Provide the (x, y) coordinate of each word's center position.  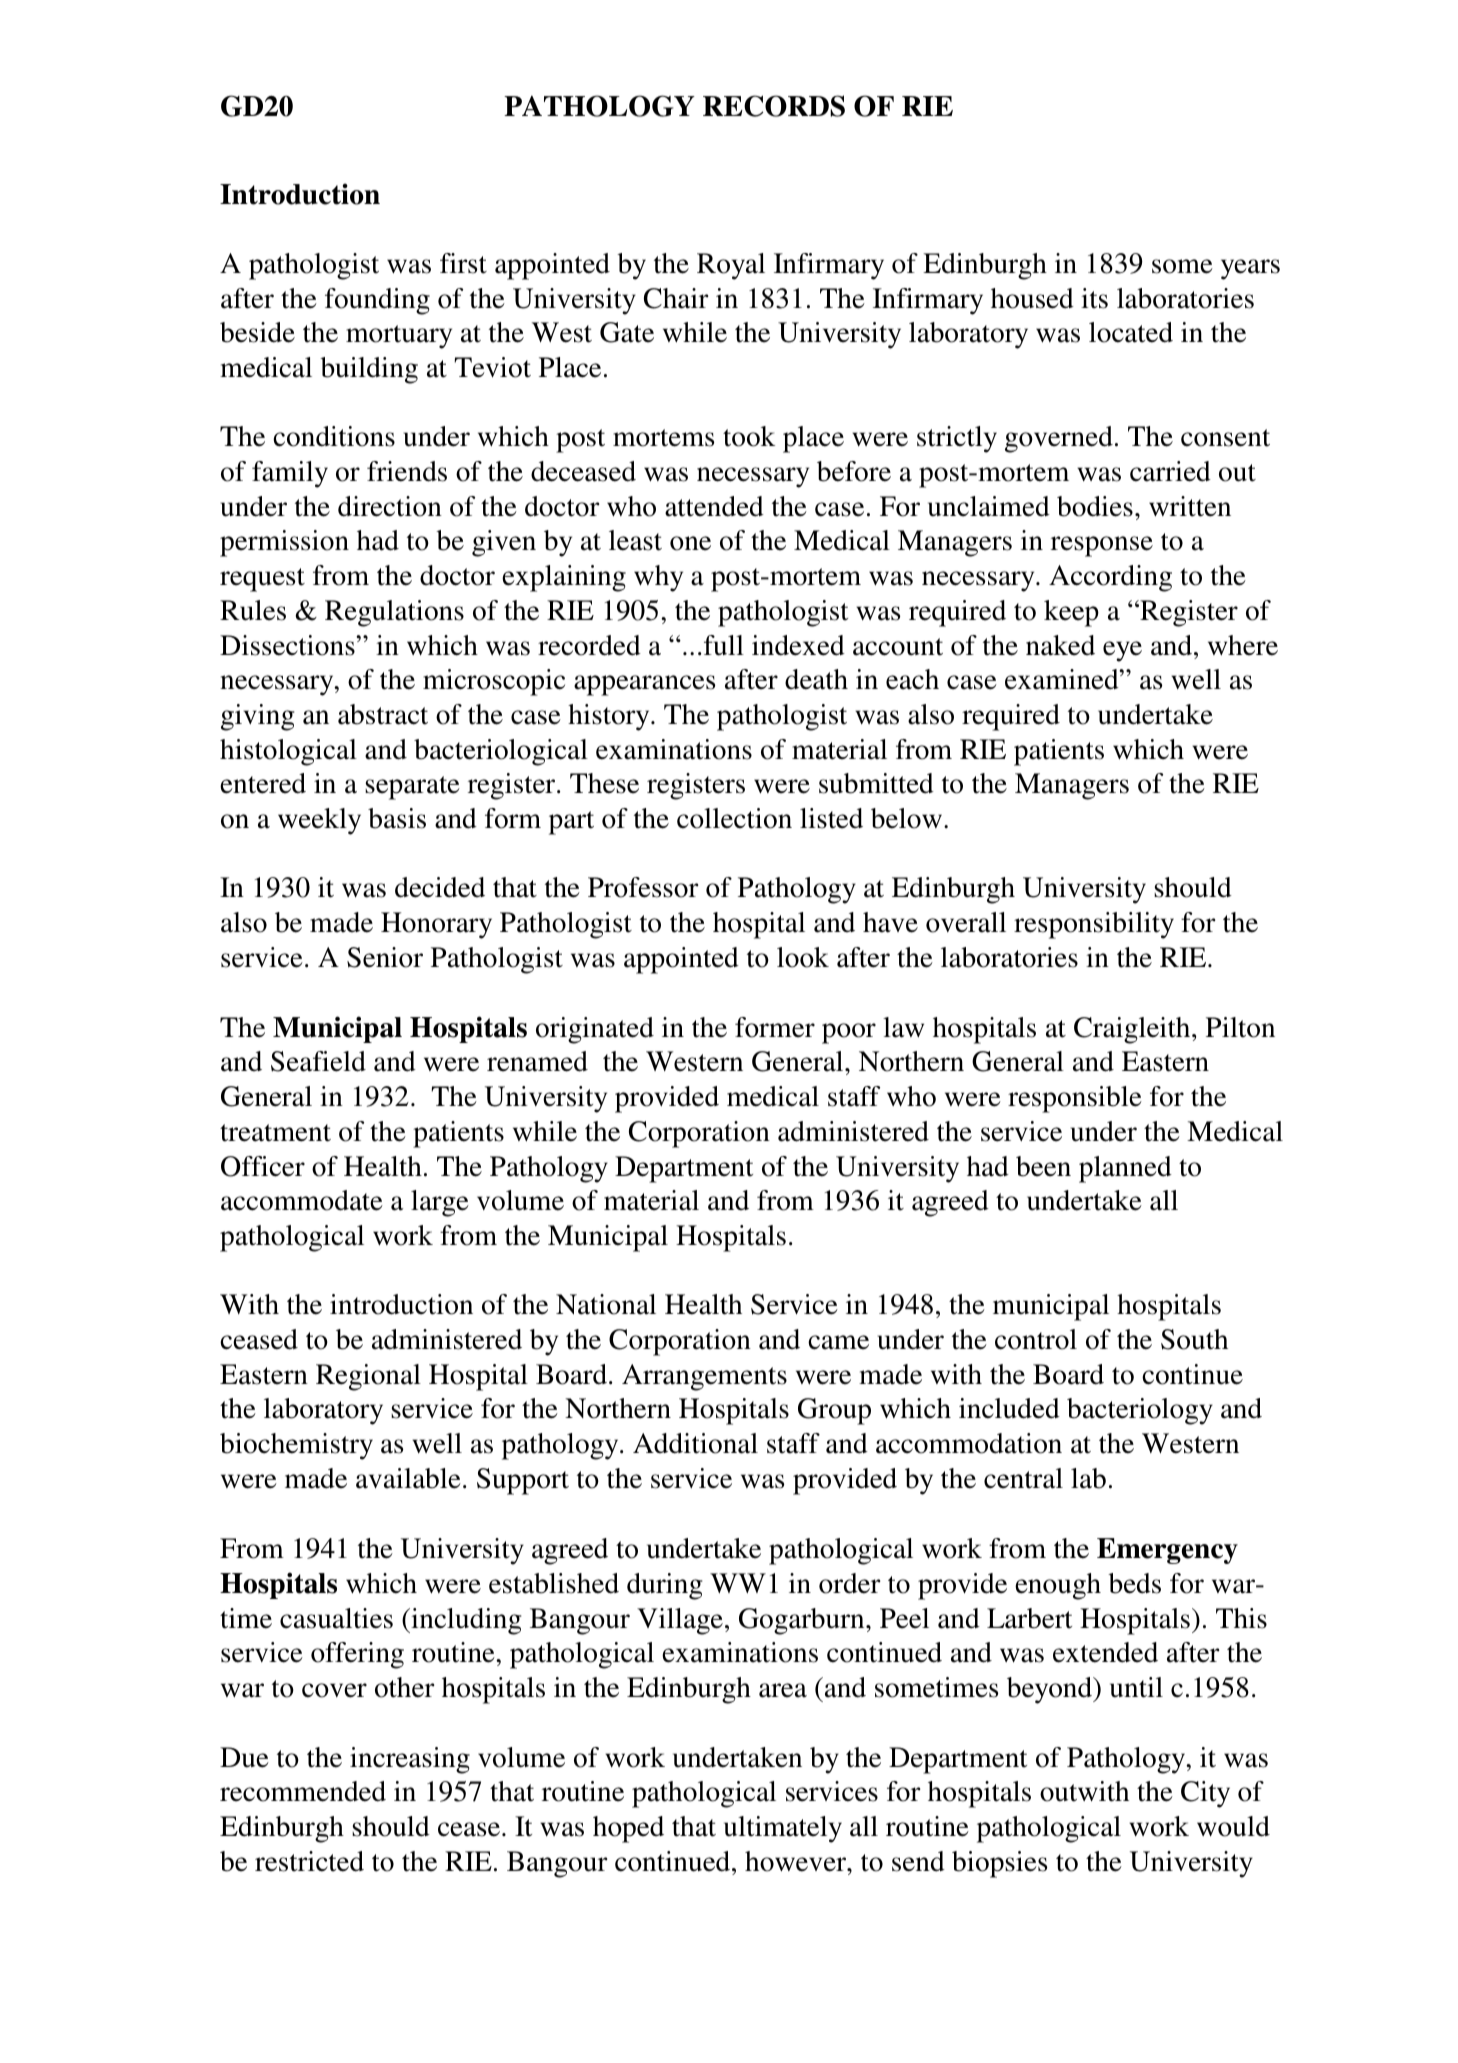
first (463, 263)
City (1205, 1794)
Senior (385, 957)
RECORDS (774, 106)
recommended (303, 1791)
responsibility (1094, 925)
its (1094, 298)
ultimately (783, 1829)
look (803, 957)
